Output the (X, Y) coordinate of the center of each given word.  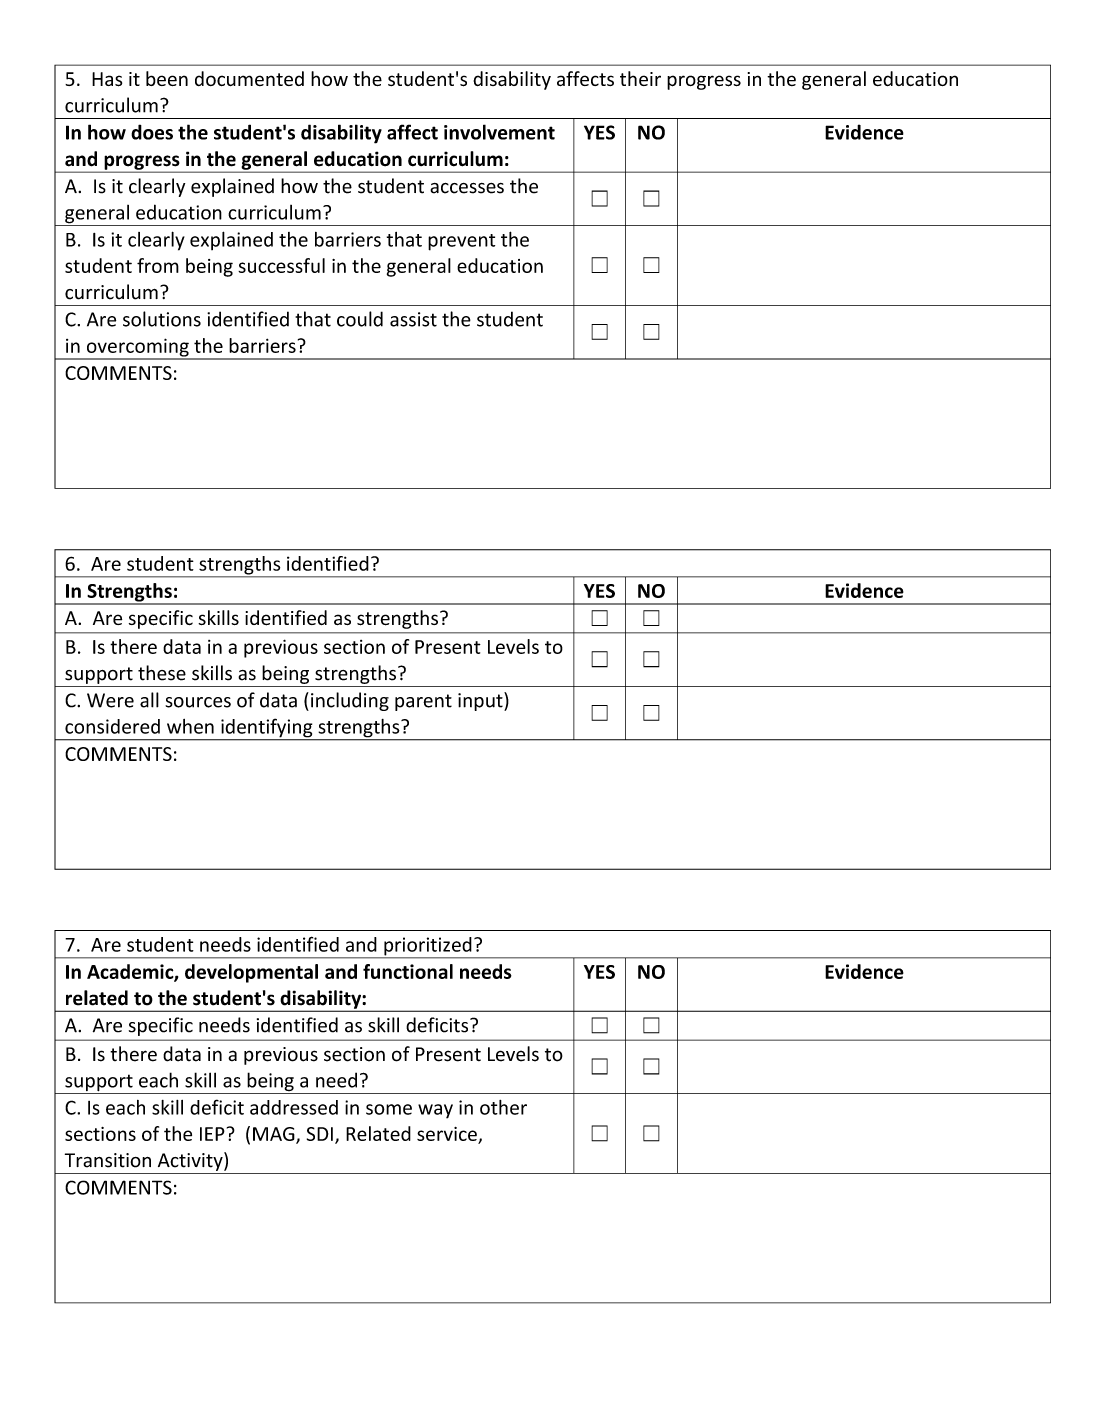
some (389, 1109)
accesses (467, 188)
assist (413, 319)
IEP (212, 1134)
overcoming (137, 348)
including (350, 701)
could (360, 319)
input (481, 701)
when (190, 726)
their (640, 78)
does (152, 132)
